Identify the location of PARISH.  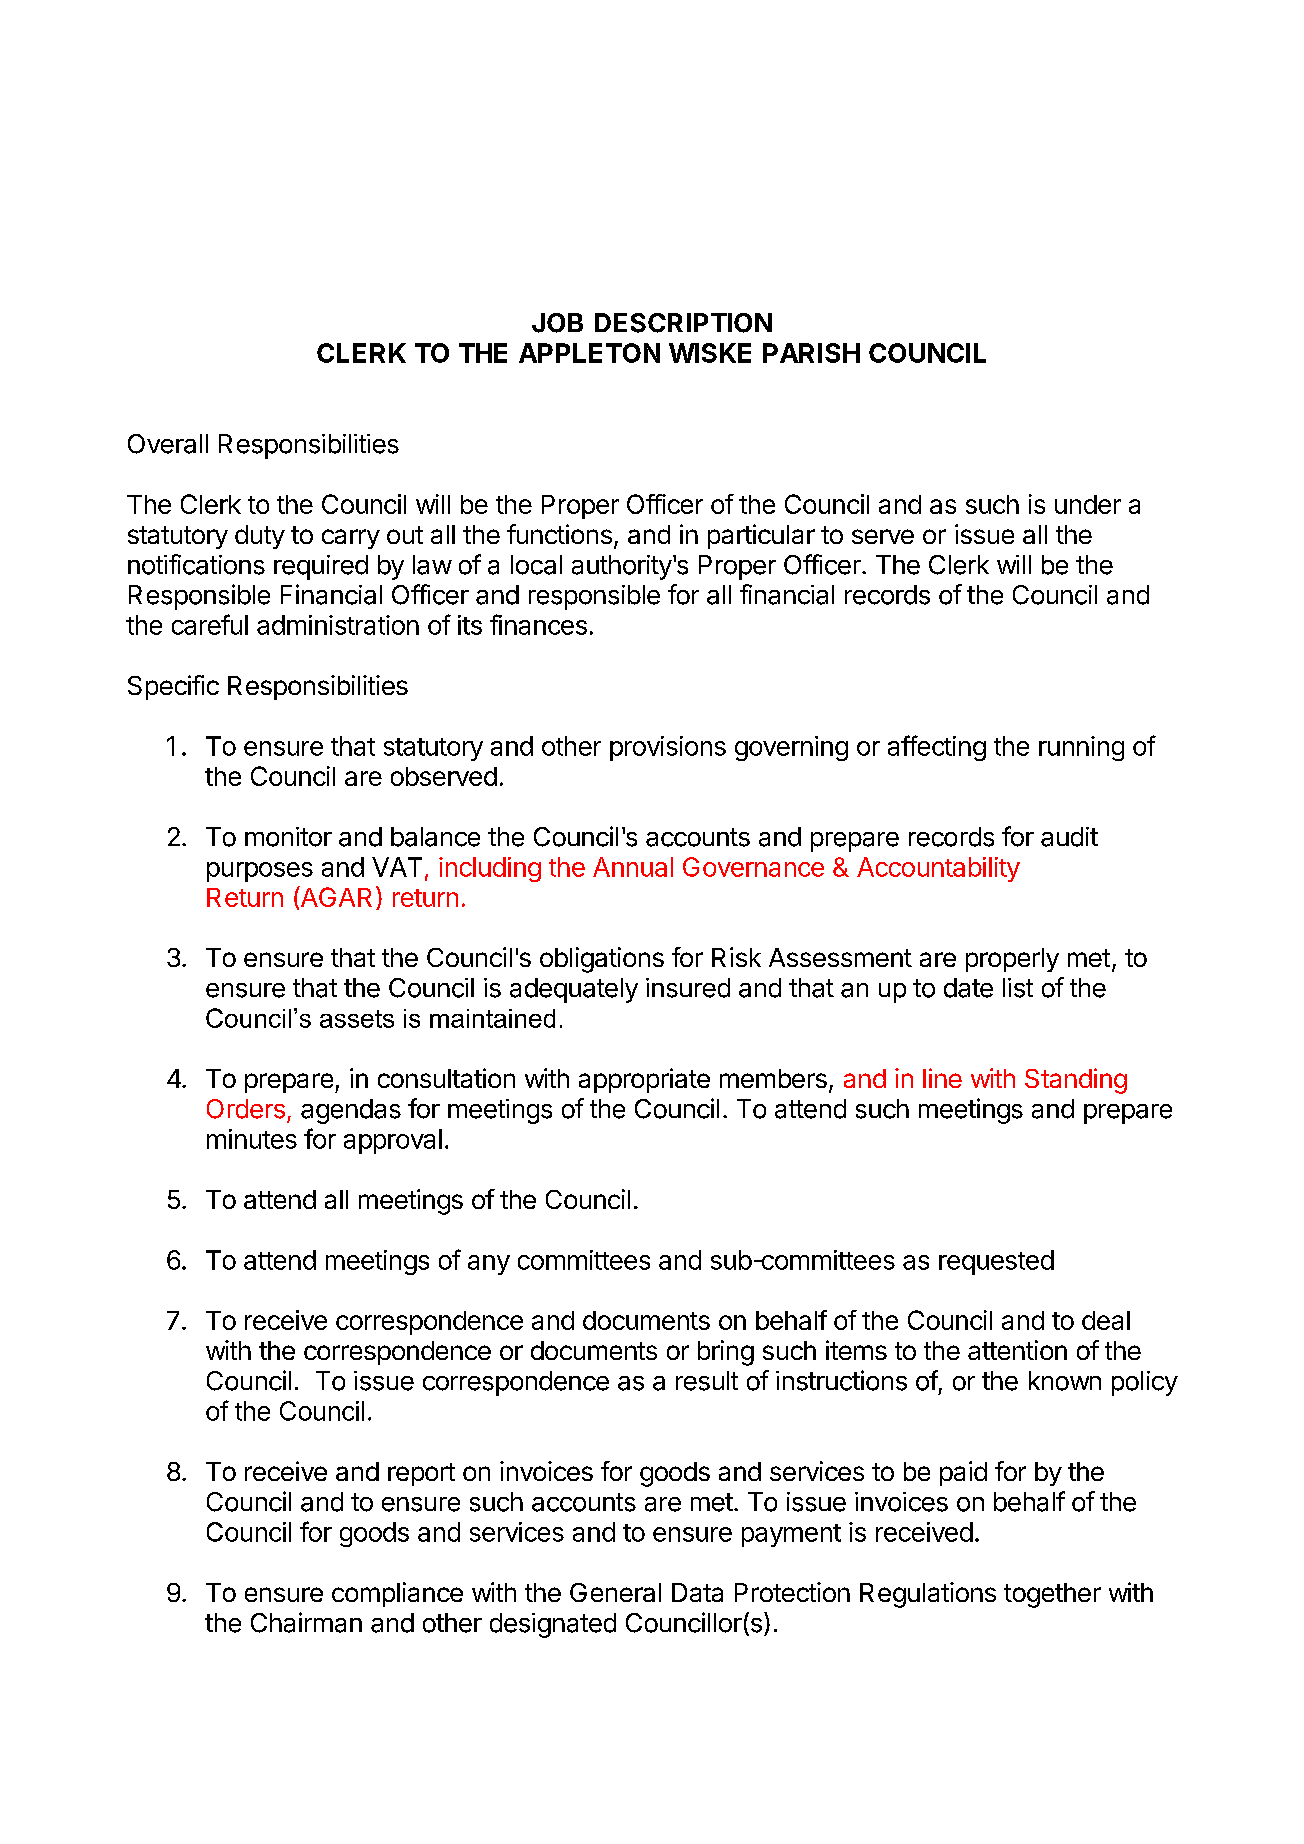
(811, 353).
